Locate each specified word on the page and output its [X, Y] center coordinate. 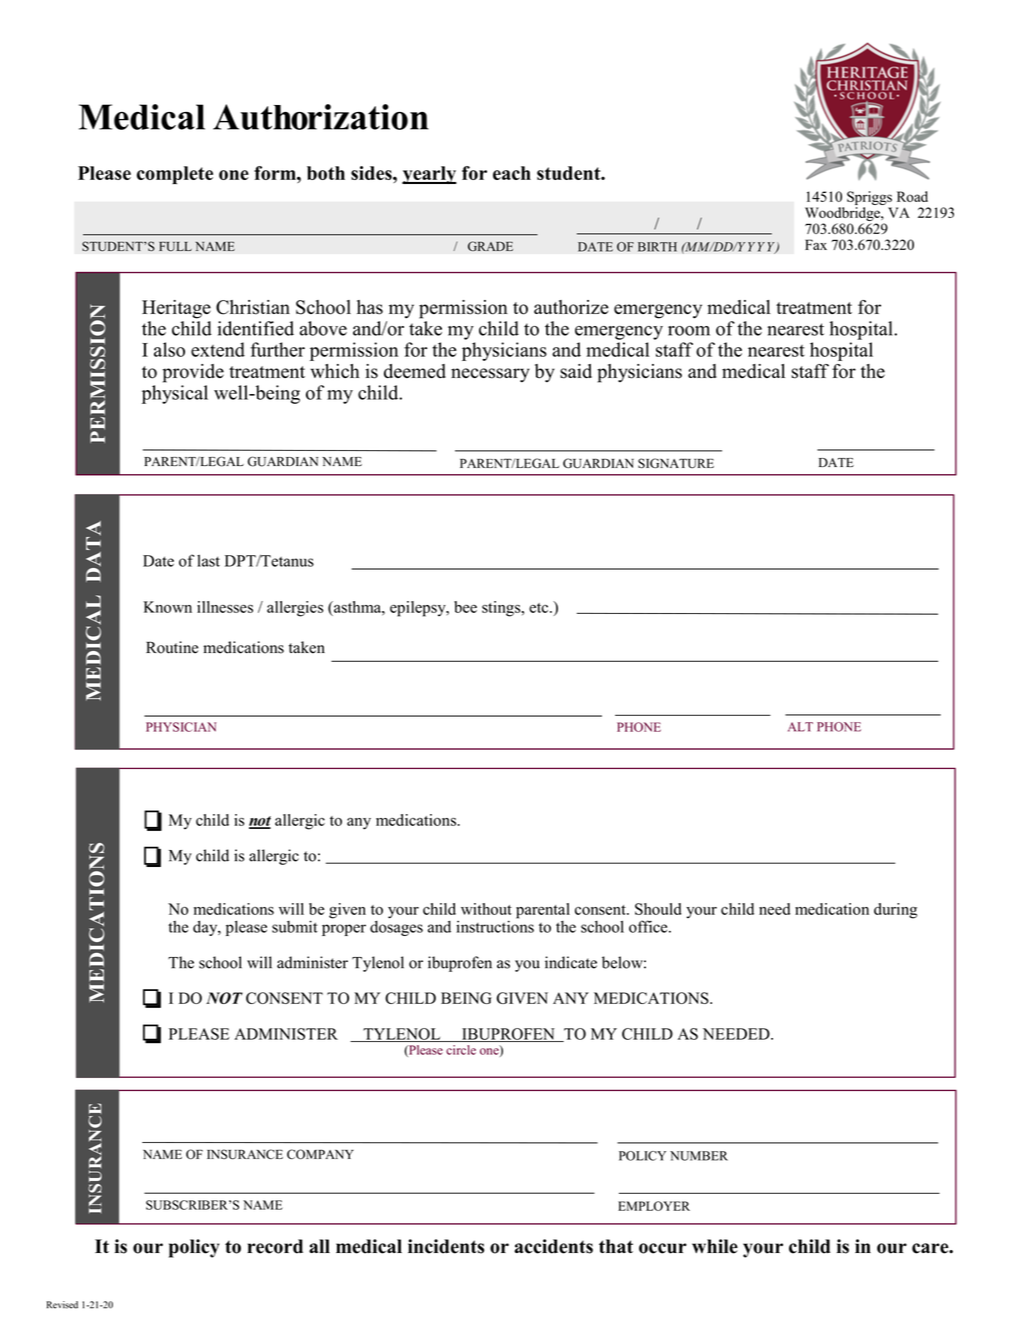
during [895, 911]
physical [175, 394]
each [512, 173]
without [486, 909]
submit [295, 926]
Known [167, 607]
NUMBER [699, 1156]
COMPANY [320, 1154]
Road [912, 196]
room [689, 331]
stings [502, 609]
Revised [62, 1305]
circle [461, 1050]
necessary [490, 375]
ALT [800, 727]
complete [175, 175]
